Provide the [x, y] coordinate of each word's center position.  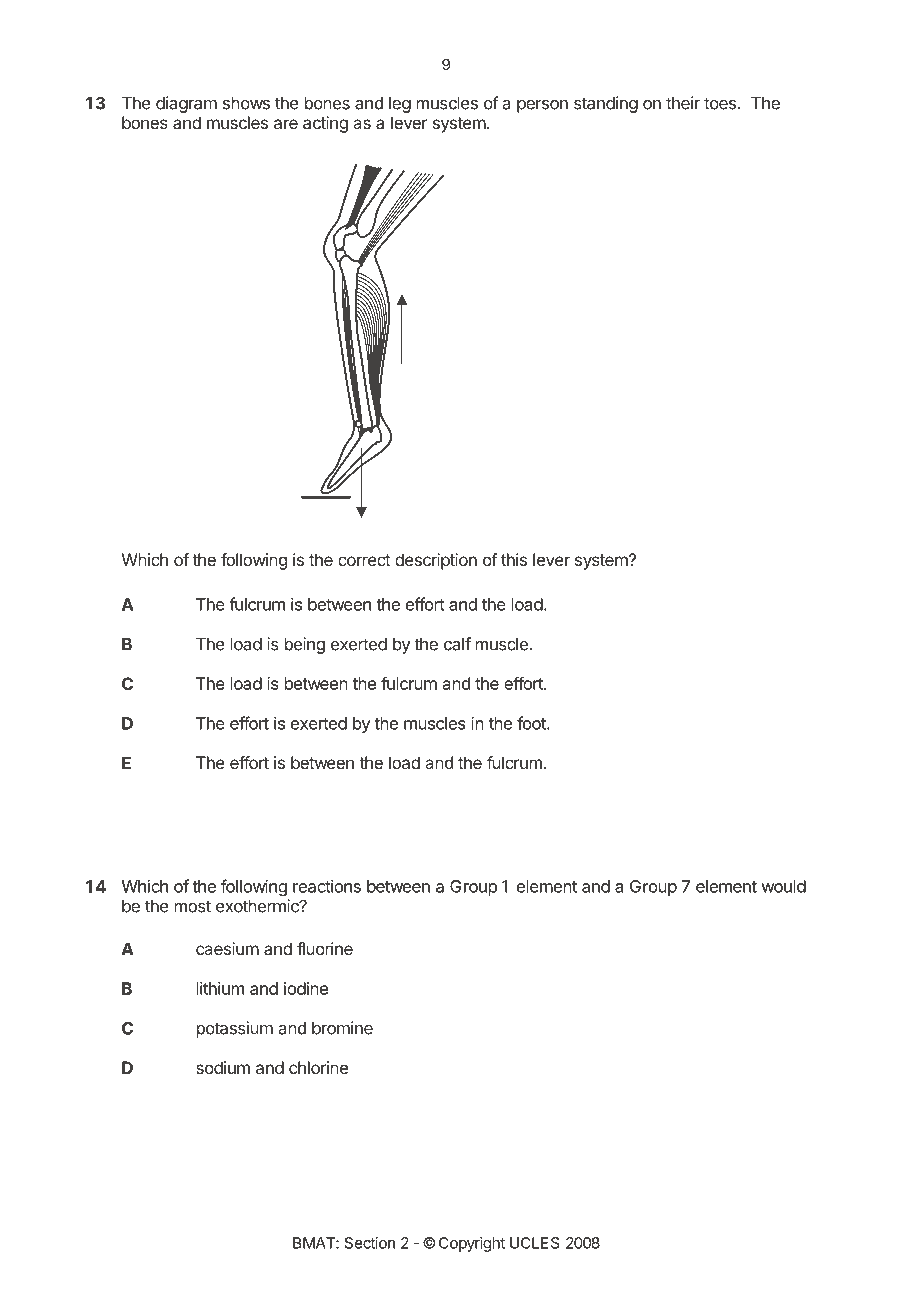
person [542, 106]
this [514, 559]
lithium [220, 988]
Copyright [472, 1244]
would [783, 886]
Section [370, 1243]
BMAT [315, 1243]
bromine [342, 1028]
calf [457, 644]
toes [720, 103]
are [286, 124]
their [683, 103]
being [305, 645]
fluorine [325, 948]
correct [364, 560]
